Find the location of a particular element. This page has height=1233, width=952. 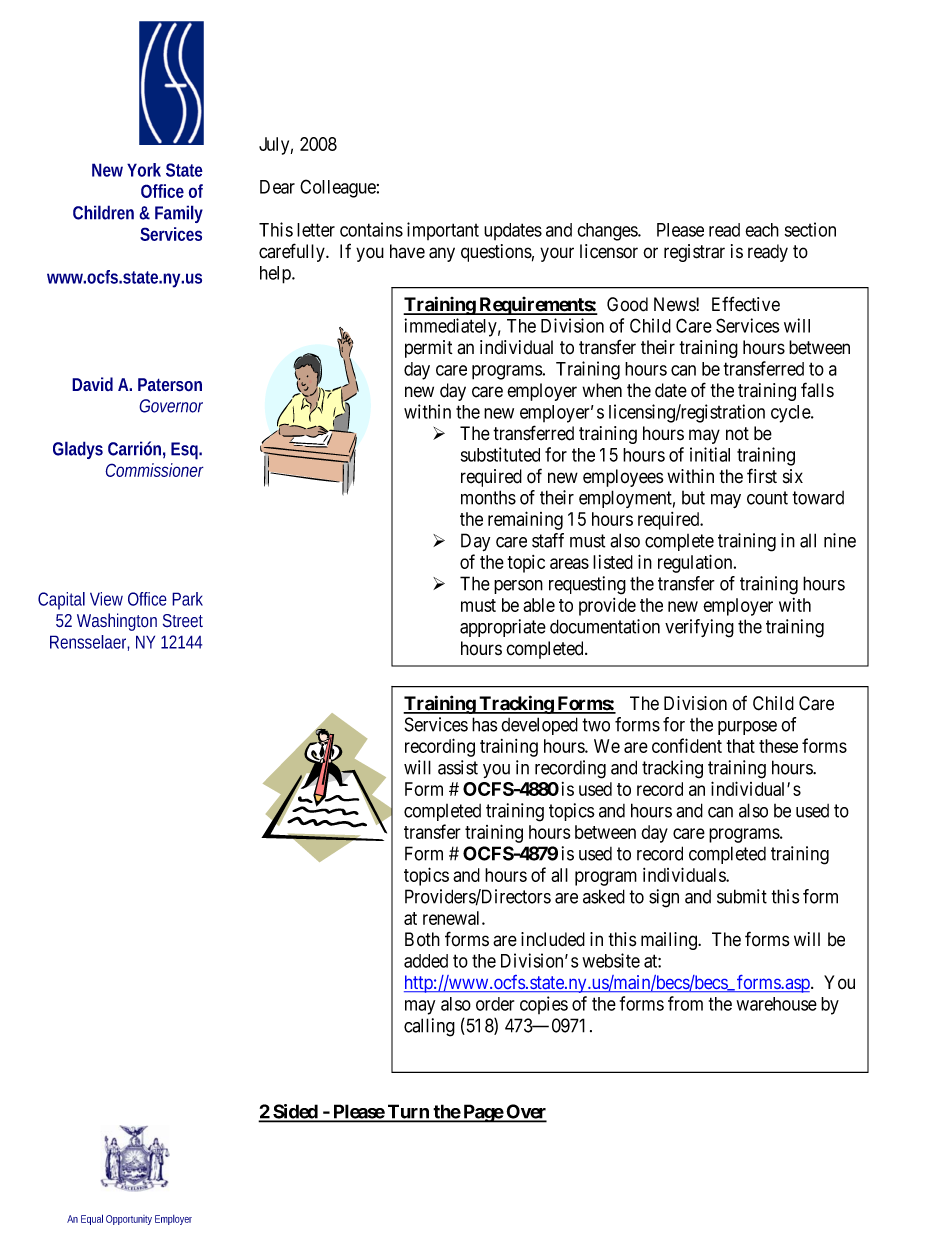

Street is located at coordinates (183, 621).
